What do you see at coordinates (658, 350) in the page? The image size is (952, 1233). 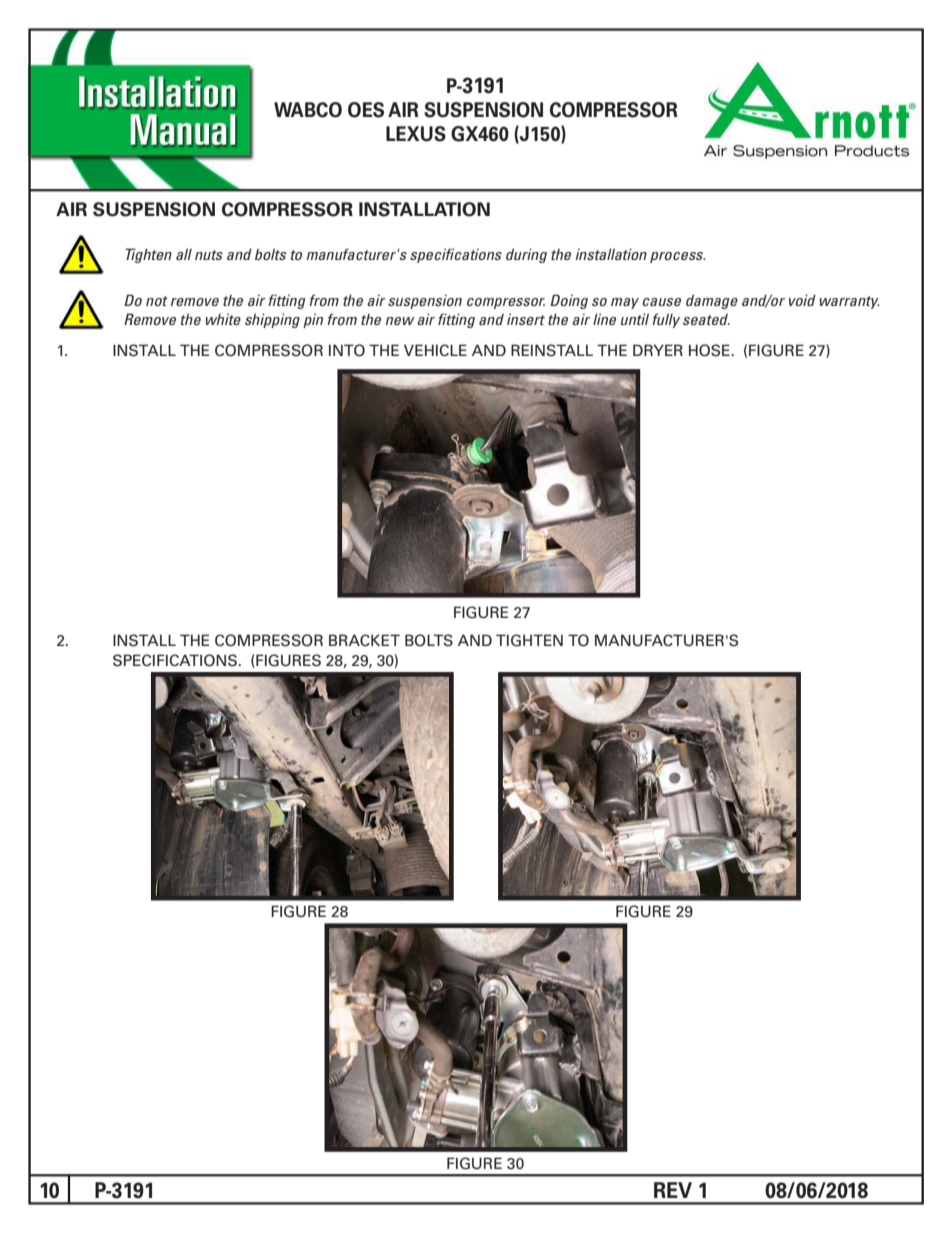 I see `DRYER` at bounding box center [658, 350].
